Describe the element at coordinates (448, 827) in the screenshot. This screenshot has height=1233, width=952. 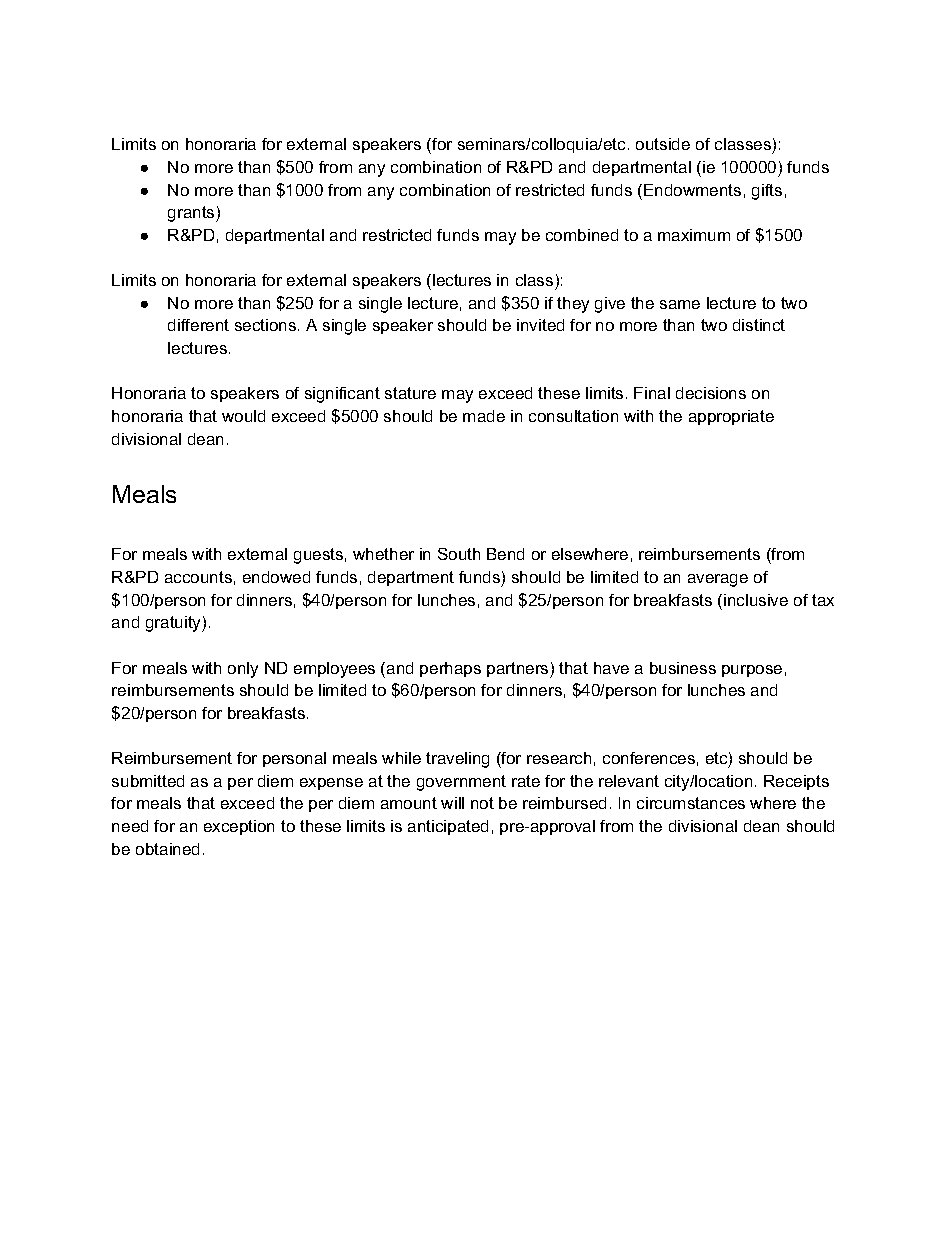
I see `anticipated` at that location.
